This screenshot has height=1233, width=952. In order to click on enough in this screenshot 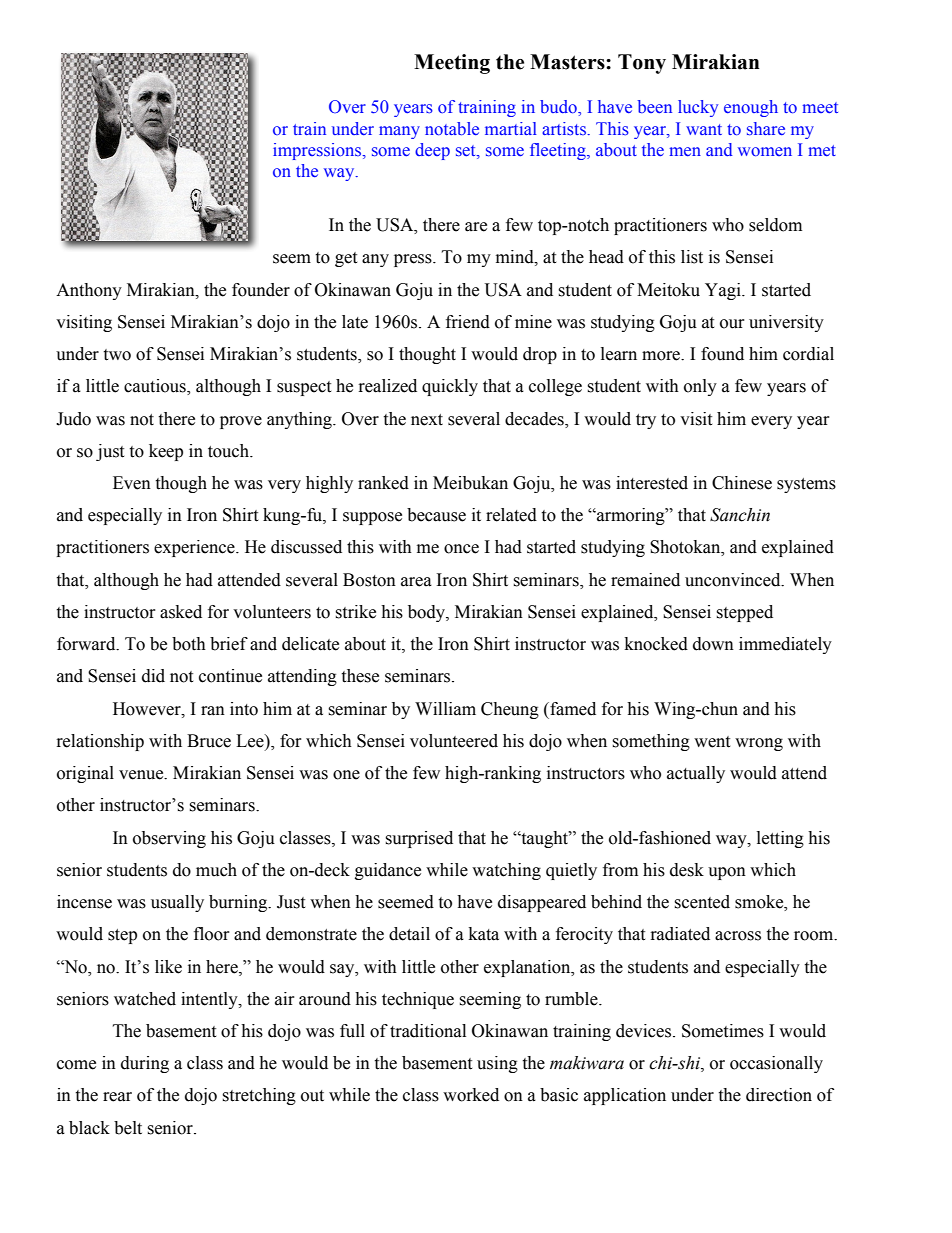, I will do `click(751, 108)`.
